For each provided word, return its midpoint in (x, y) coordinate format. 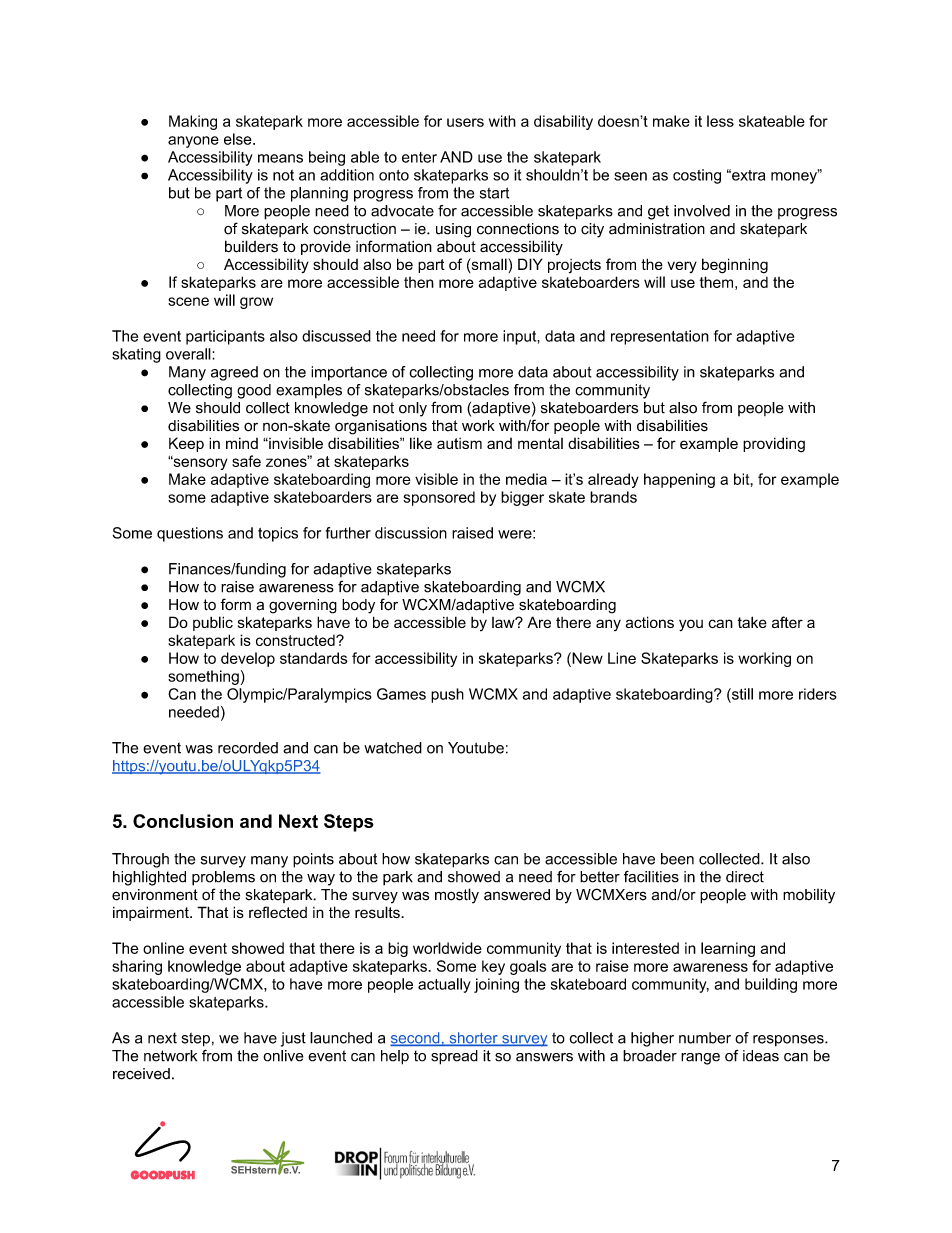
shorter (473, 1039)
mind (242, 443)
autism (459, 443)
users (465, 122)
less (720, 121)
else (239, 139)
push (447, 695)
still (741, 694)
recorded (248, 748)
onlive (283, 1056)
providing (774, 445)
